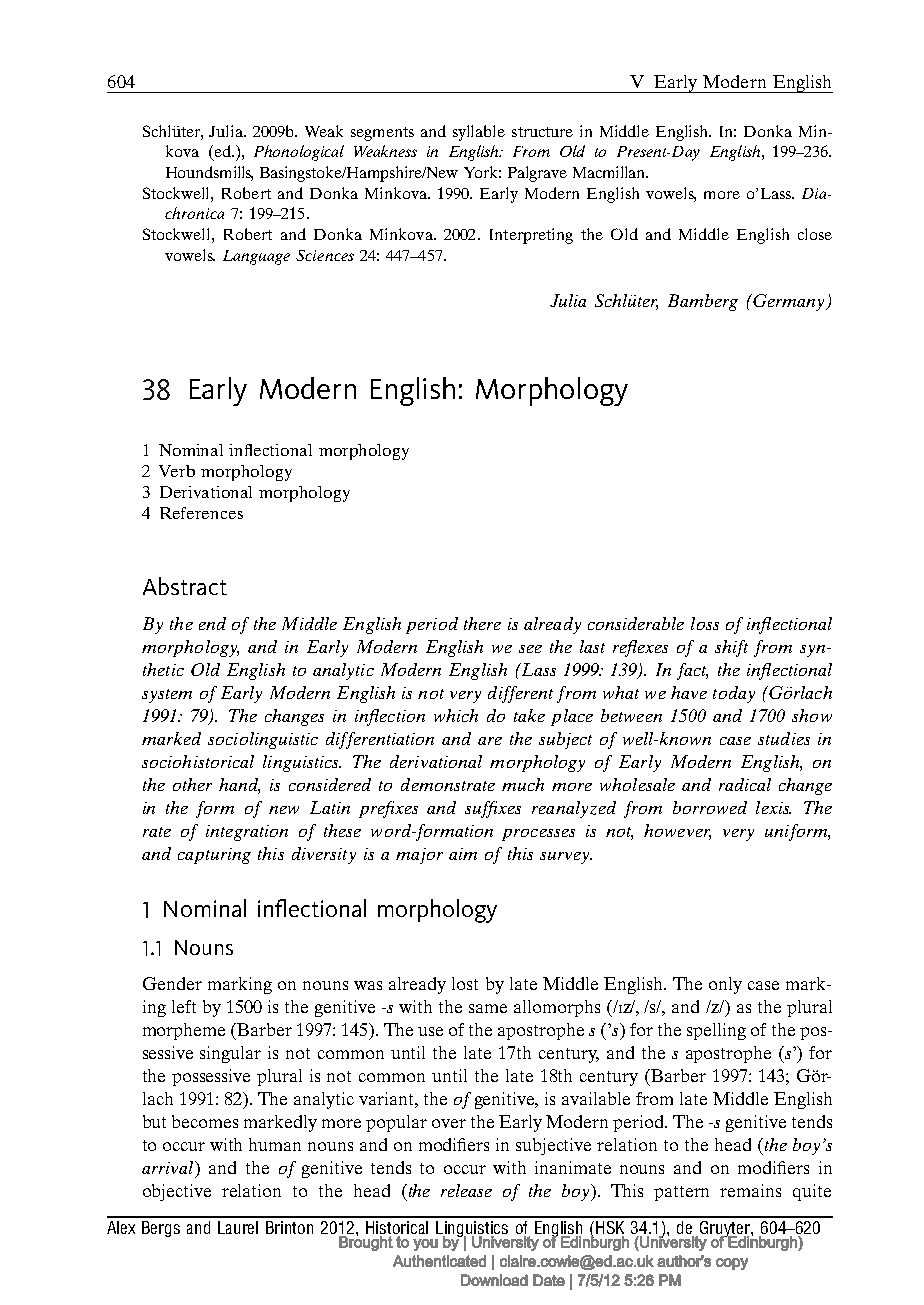 This image has width=924, height=1305. What do you see at coordinates (479, 133) in the image?
I see `syllable` at bounding box center [479, 133].
